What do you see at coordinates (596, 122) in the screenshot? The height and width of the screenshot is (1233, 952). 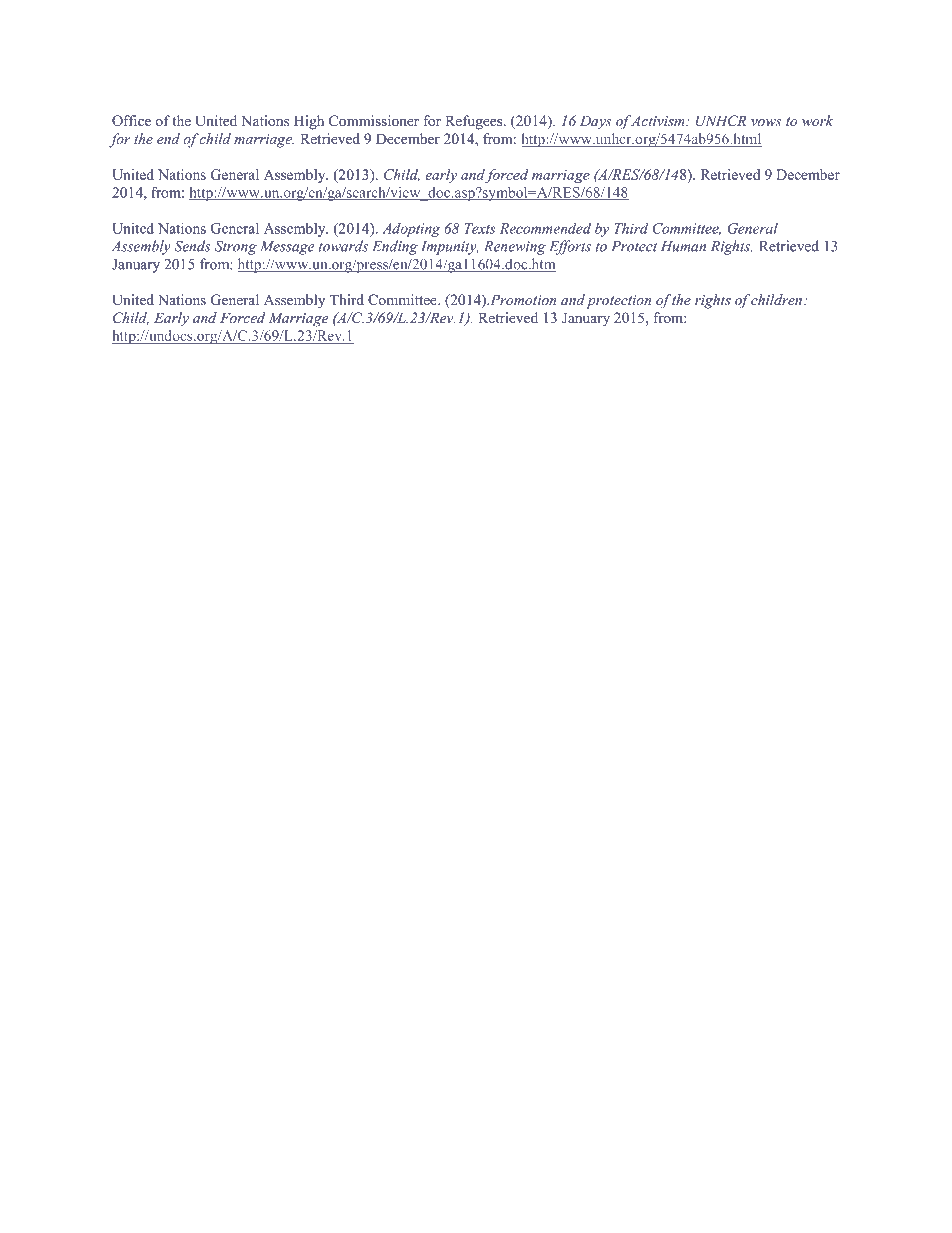 I see `Days` at bounding box center [596, 122].
